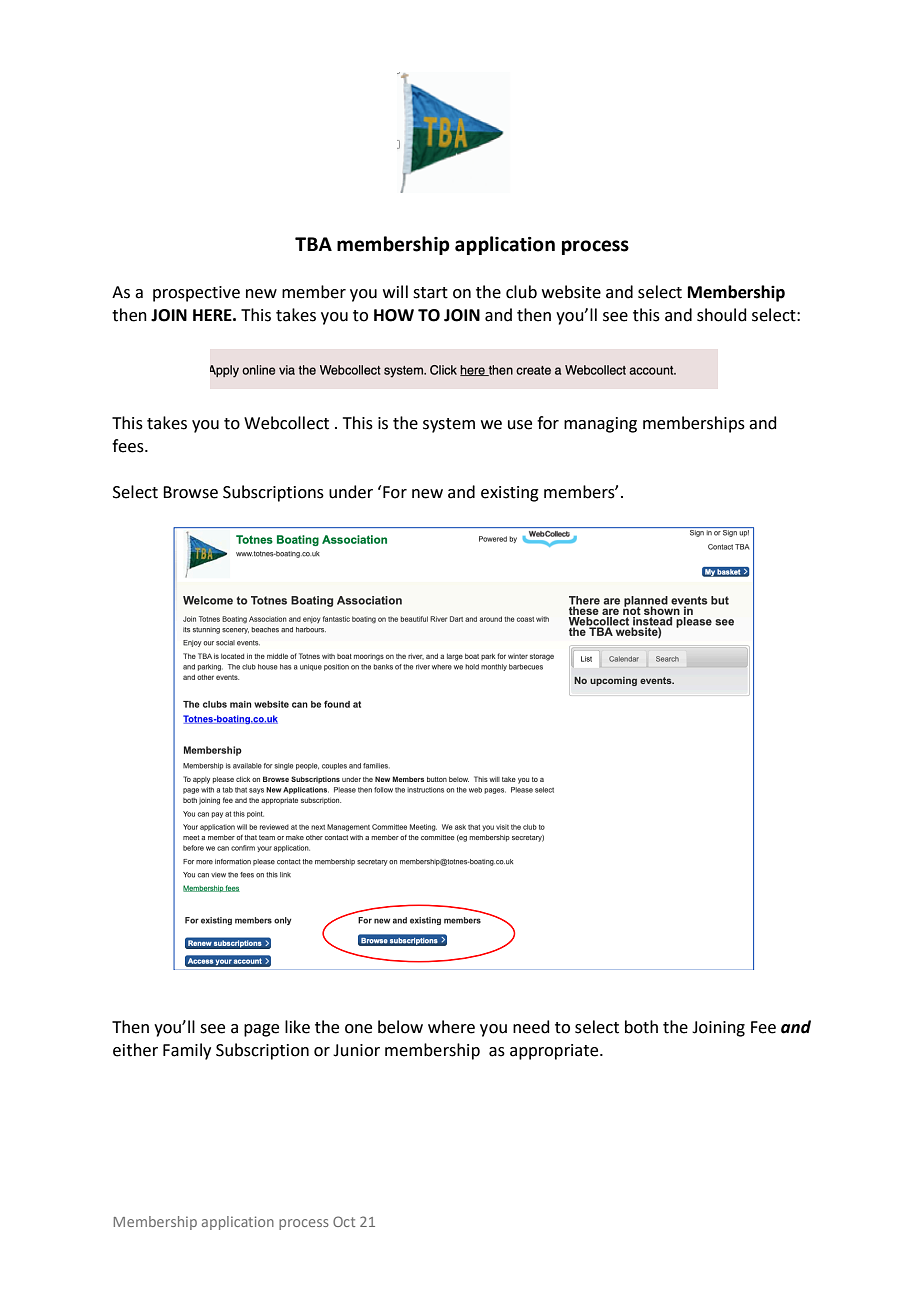 The height and width of the page is (1308, 924). I want to click on prospective, so click(196, 294).
